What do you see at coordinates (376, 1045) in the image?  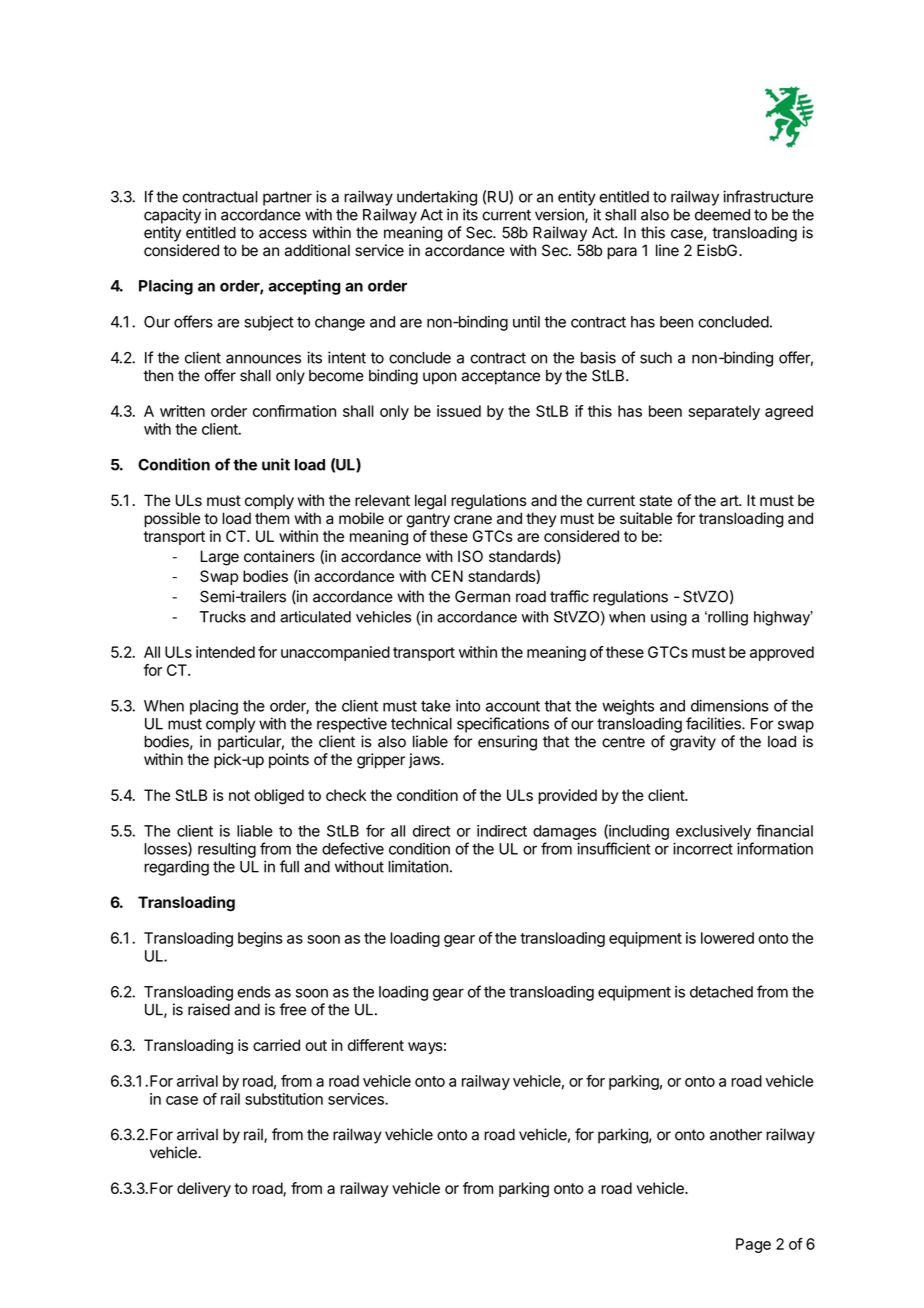 I see `different` at bounding box center [376, 1045].
